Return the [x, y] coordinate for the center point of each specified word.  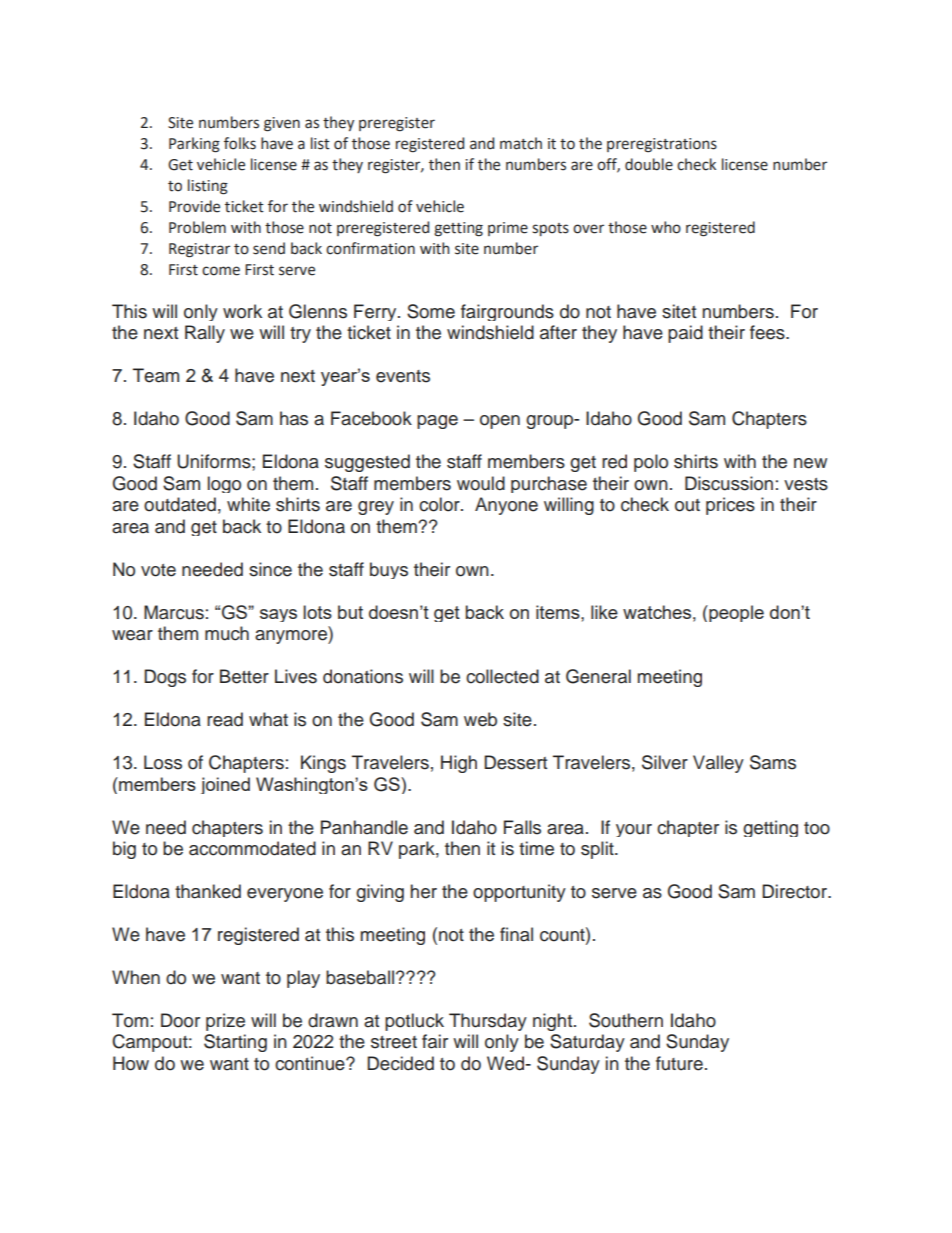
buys [389, 570]
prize [225, 1022]
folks [240, 143]
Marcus [174, 612]
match [521, 143]
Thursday [488, 1022]
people [735, 613]
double [649, 164]
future [679, 1063]
